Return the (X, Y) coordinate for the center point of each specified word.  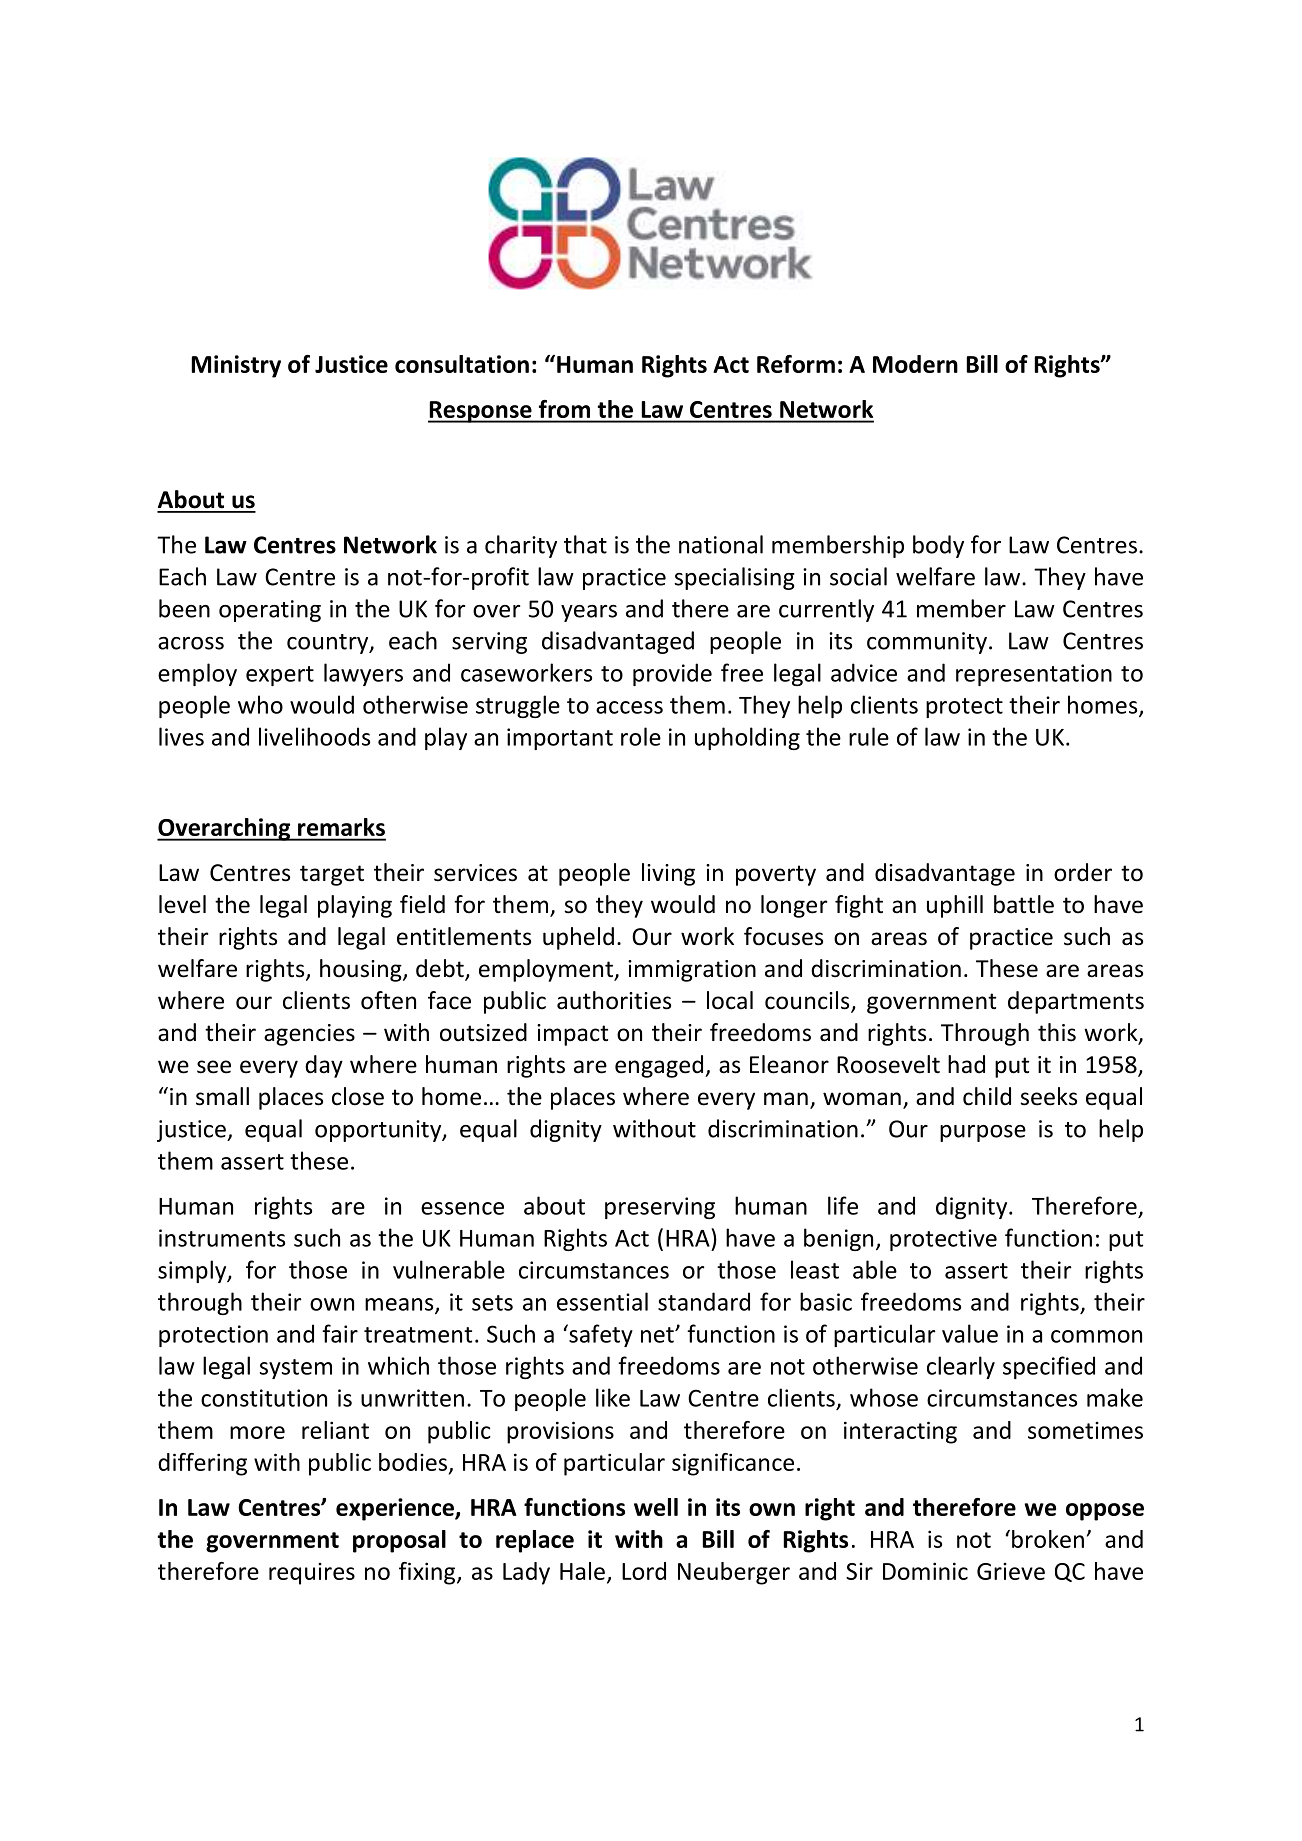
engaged (659, 1066)
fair (340, 1333)
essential (602, 1301)
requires (312, 1574)
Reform (796, 364)
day (324, 1066)
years (589, 613)
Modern (915, 364)
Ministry (236, 366)
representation (1034, 675)
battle (1024, 904)
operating (270, 611)
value (970, 1333)
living (668, 874)
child (987, 1096)
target (332, 875)
